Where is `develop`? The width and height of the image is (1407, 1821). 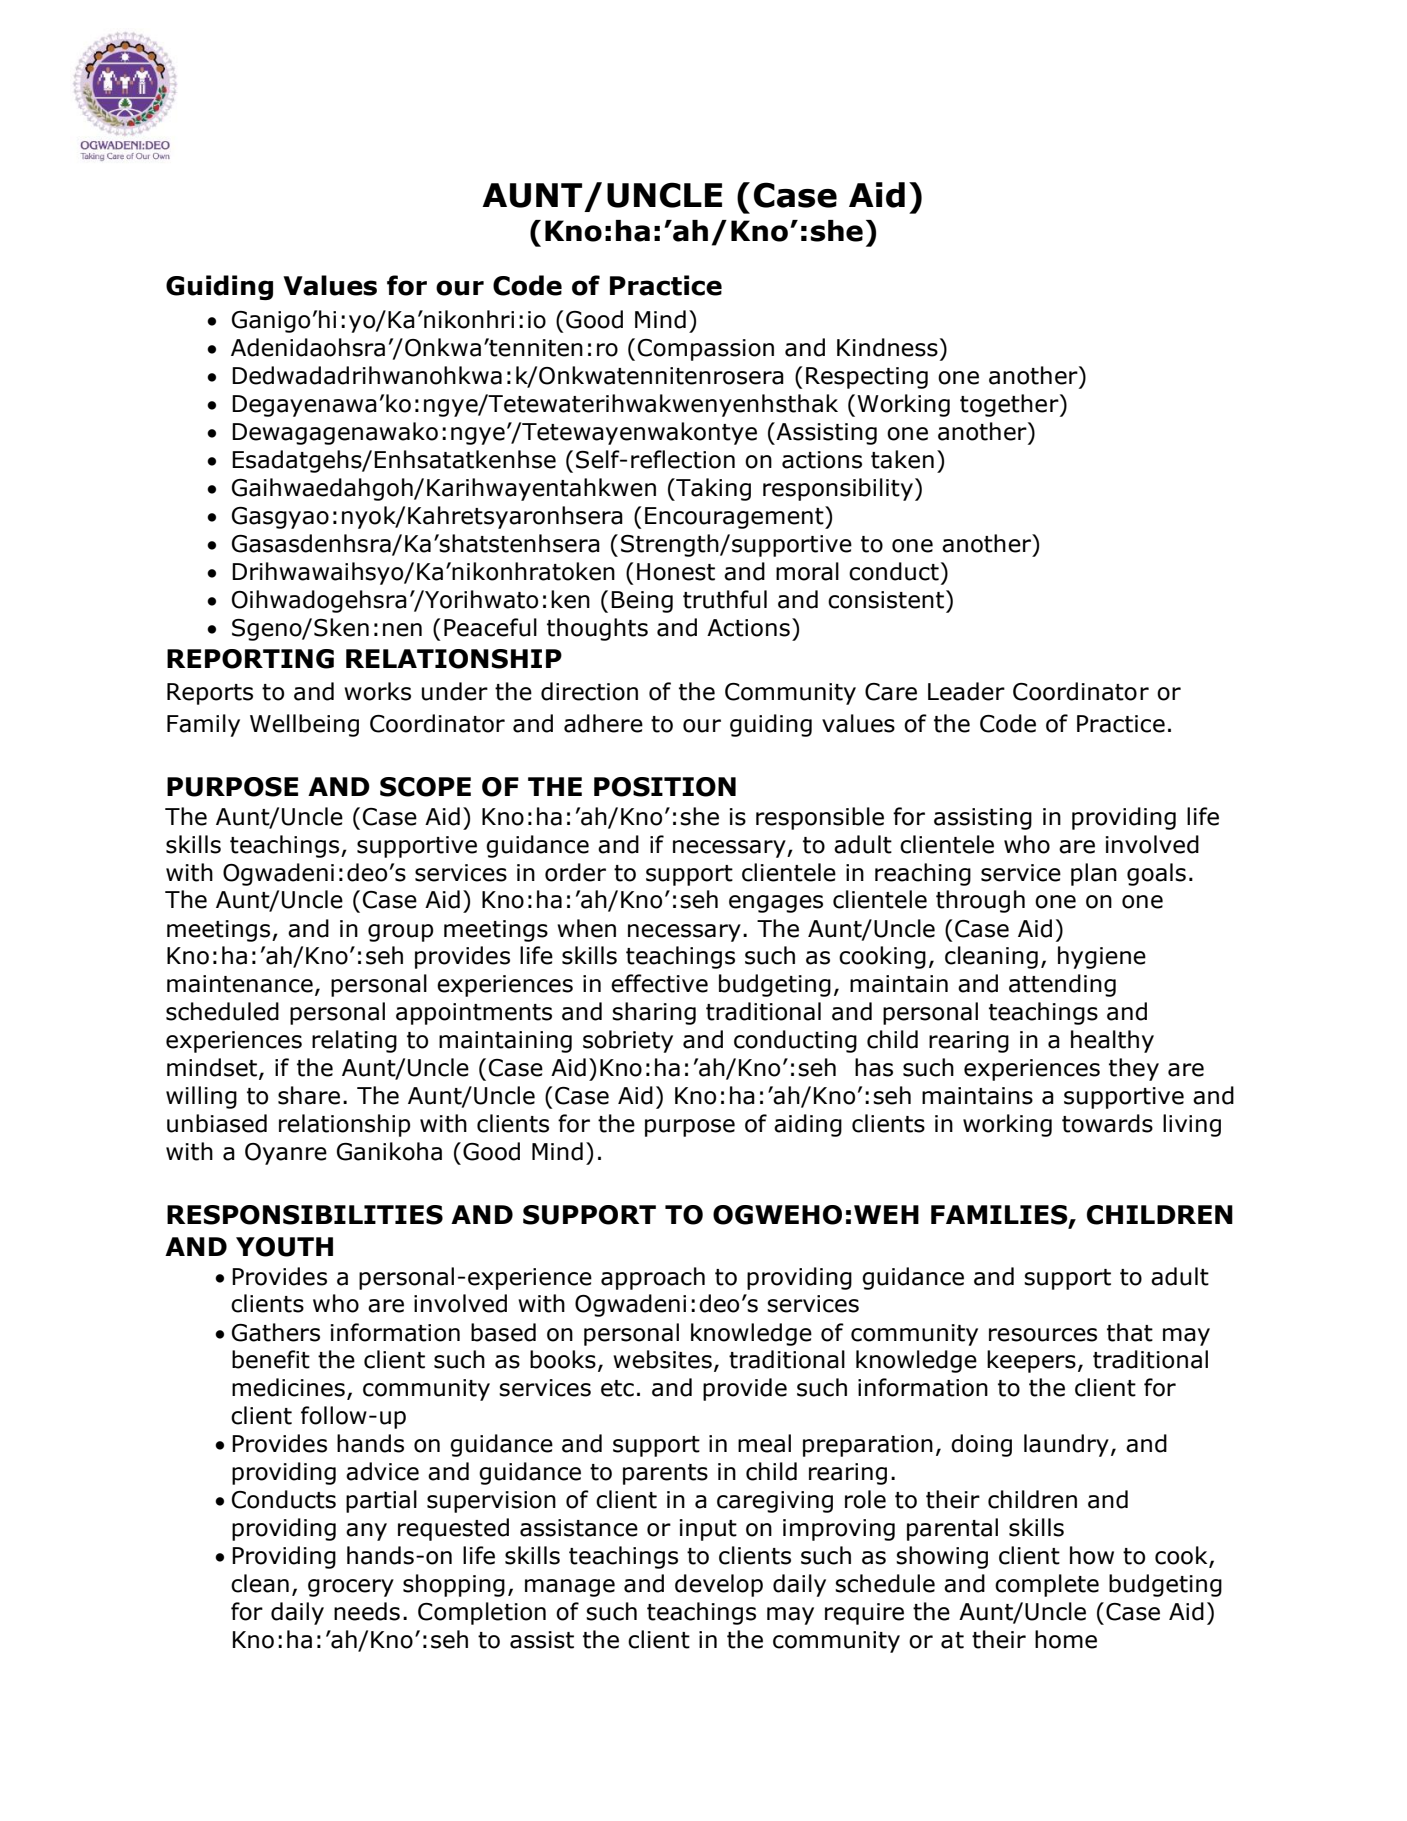
develop is located at coordinates (719, 1585).
